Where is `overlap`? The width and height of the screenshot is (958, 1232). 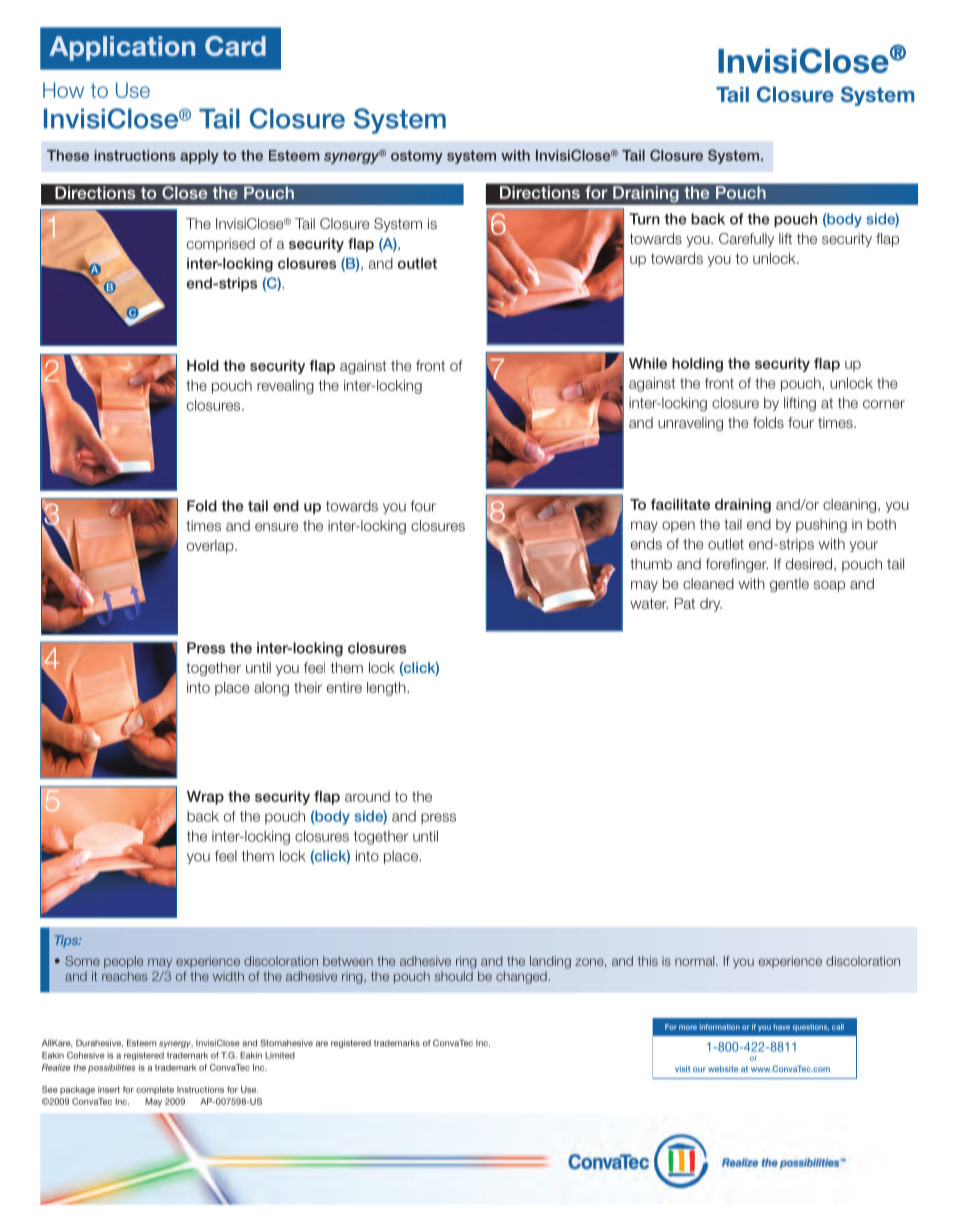 overlap is located at coordinates (211, 547).
